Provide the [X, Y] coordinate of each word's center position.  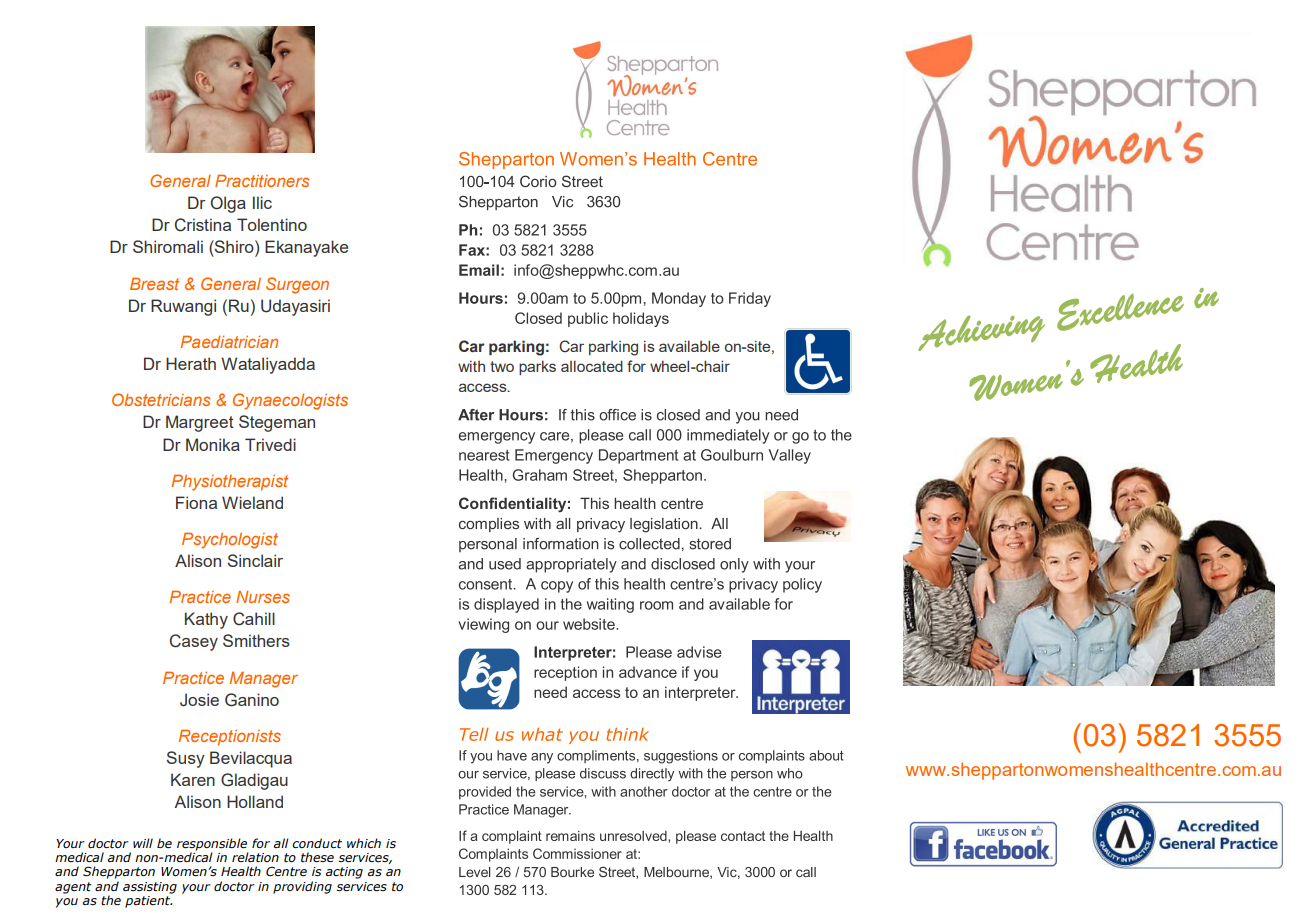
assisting [150, 888]
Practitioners [262, 181]
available [689, 346]
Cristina [203, 225]
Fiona [196, 502]
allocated [592, 366]
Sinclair [255, 560]
